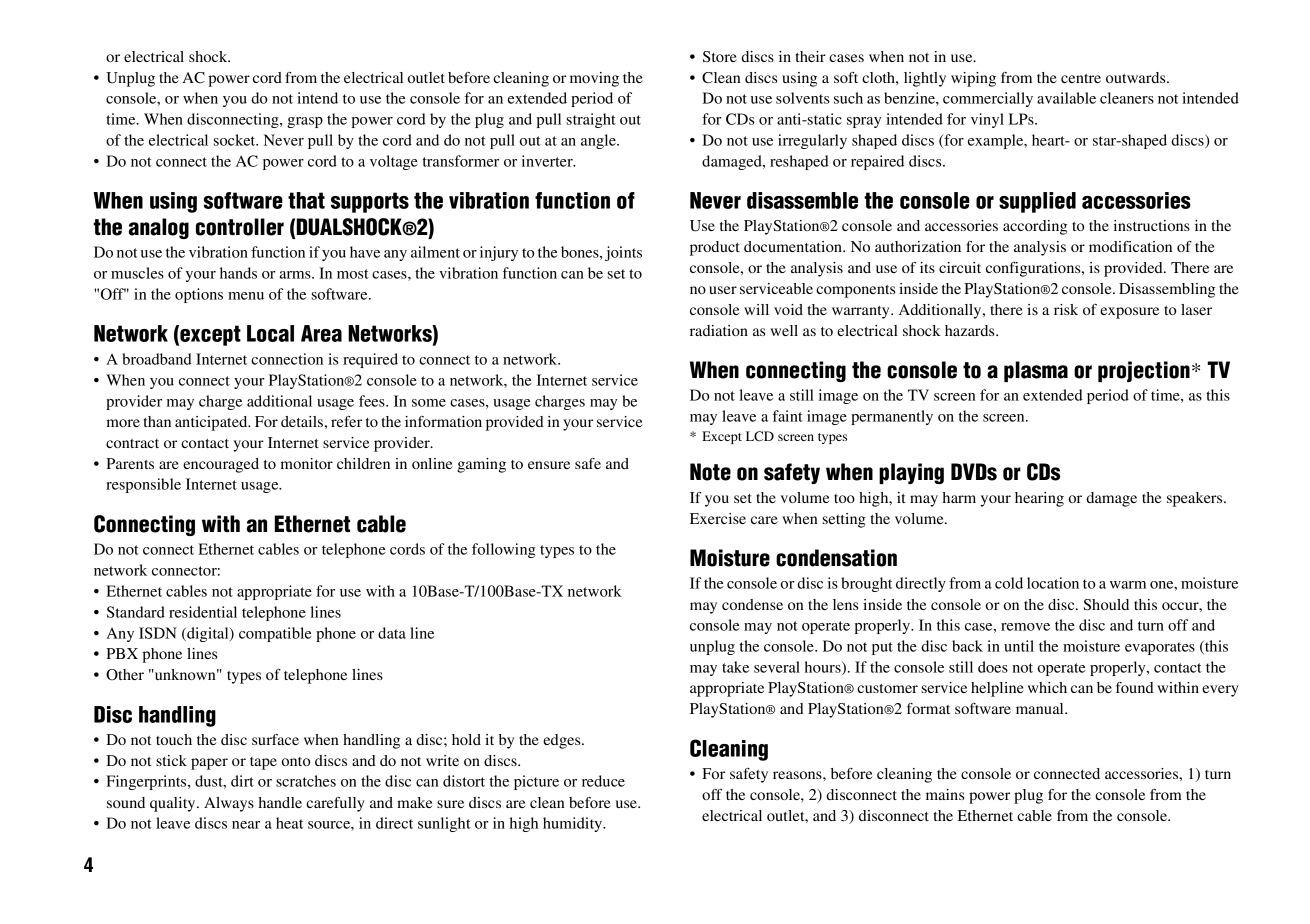 This screenshot has width=1310, height=924. Describe the element at coordinates (305, 122) in the screenshot. I see `grasp` at that location.
